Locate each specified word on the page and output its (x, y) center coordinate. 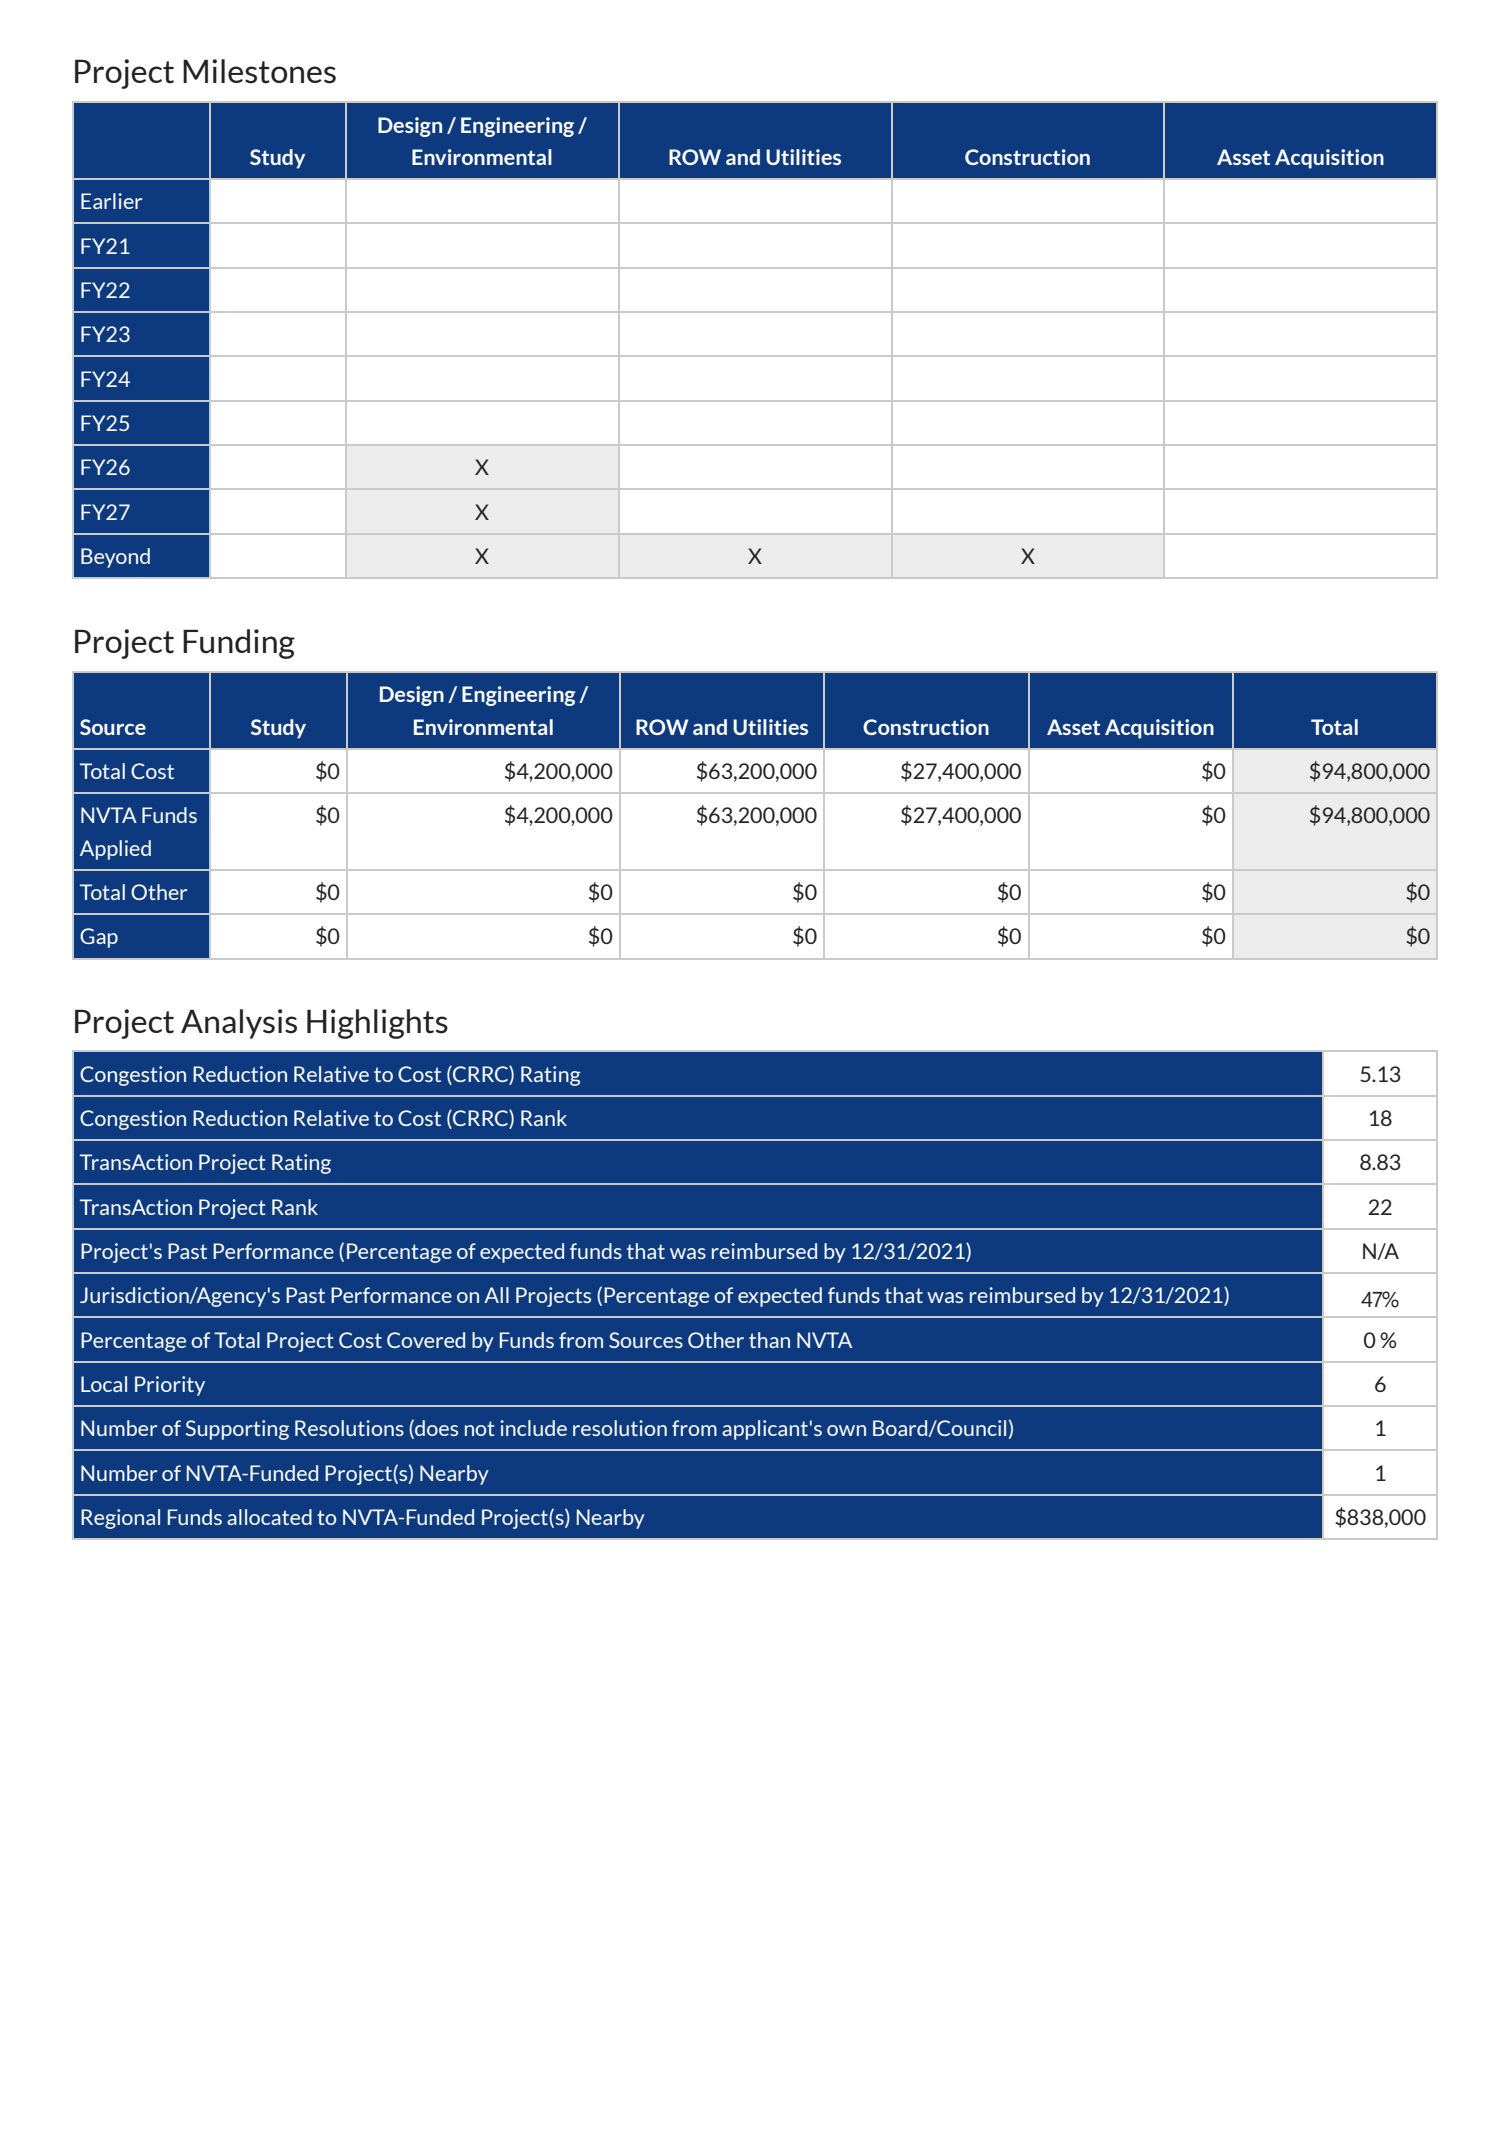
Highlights (377, 1024)
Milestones (259, 71)
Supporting (237, 1430)
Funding (239, 644)
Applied (115, 850)
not (479, 1428)
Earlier (111, 201)
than (769, 1340)
